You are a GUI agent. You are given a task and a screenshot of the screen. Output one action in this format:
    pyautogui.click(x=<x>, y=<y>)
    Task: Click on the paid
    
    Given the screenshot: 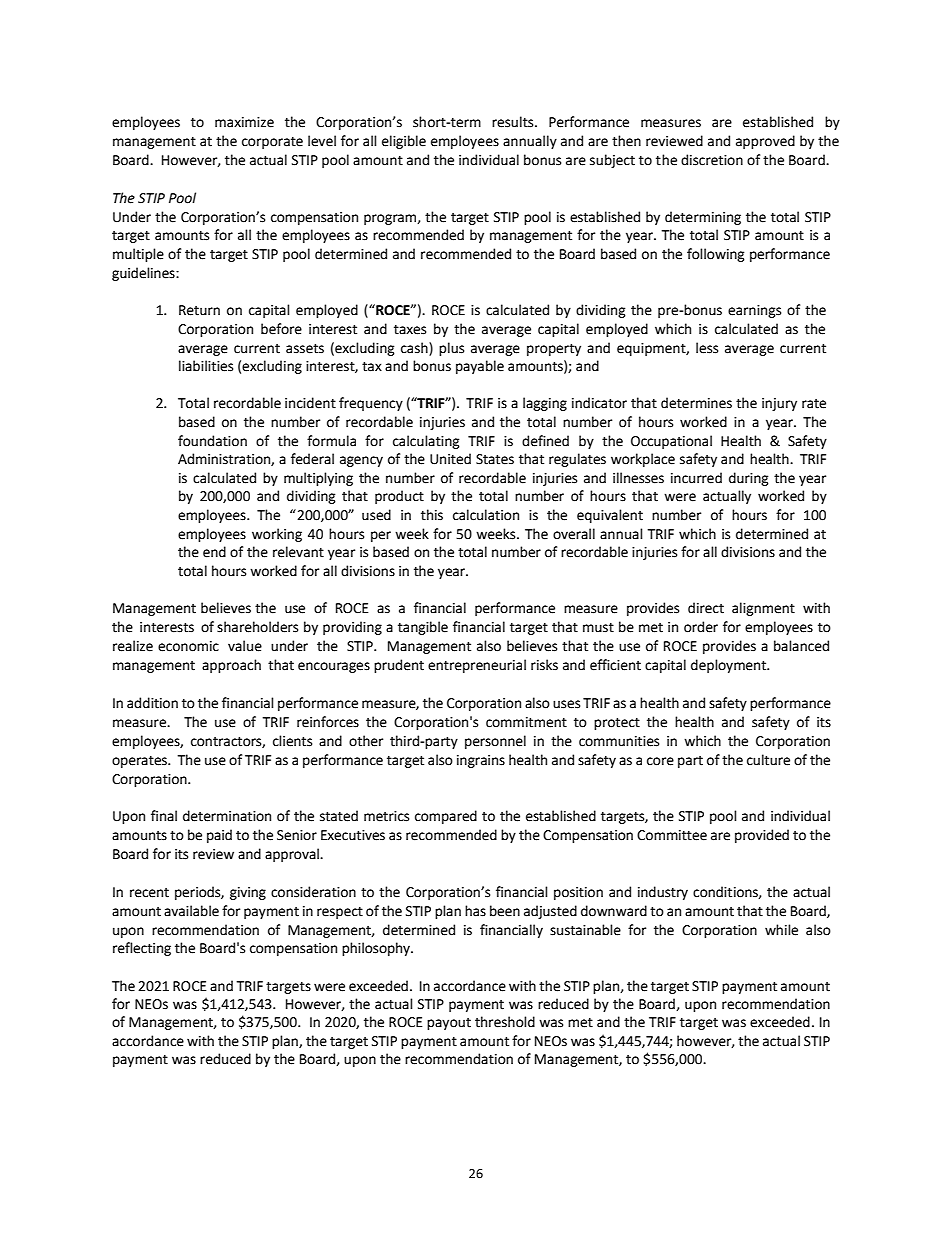 What is the action you would take?
    pyautogui.click(x=219, y=836)
